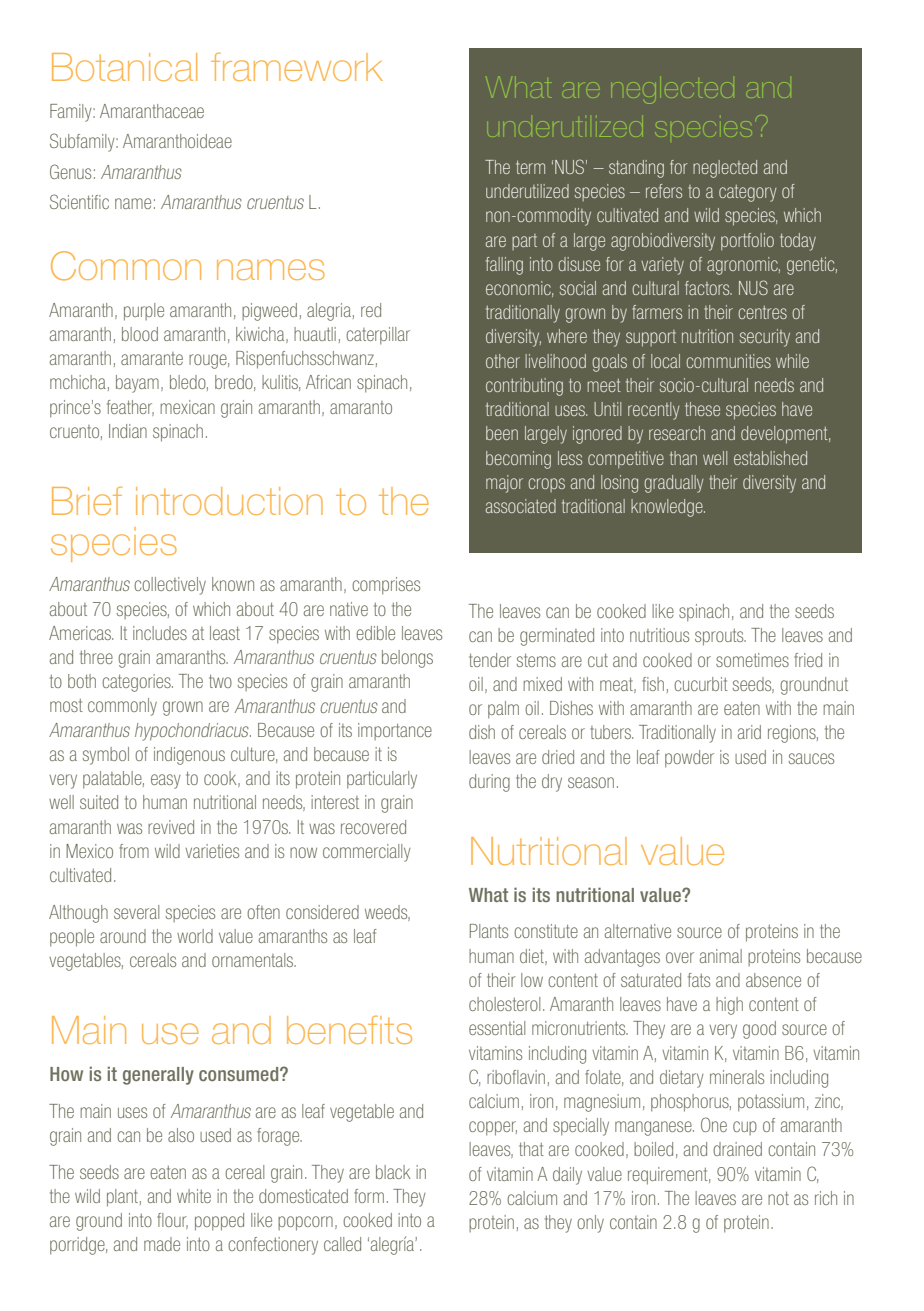 This screenshot has width=924, height=1311. I want to click on Botanical, so click(124, 67).
